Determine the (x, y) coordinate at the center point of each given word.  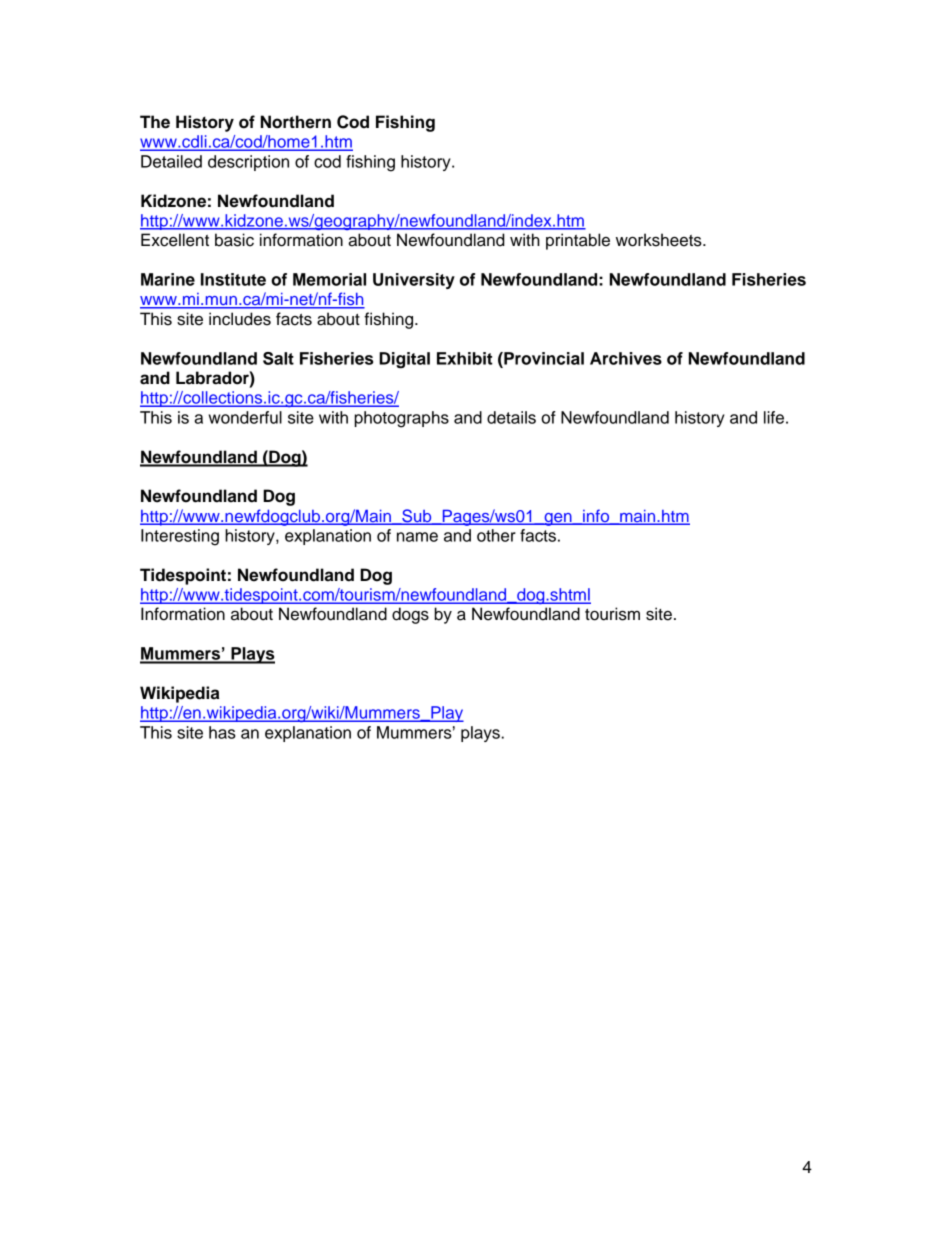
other (496, 535)
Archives (626, 358)
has (222, 732)
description (248, 163)
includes (240, 319)
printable (578, 241)
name (417, 537)
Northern (296, 122)
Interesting (180, 537)
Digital (404, 360)
